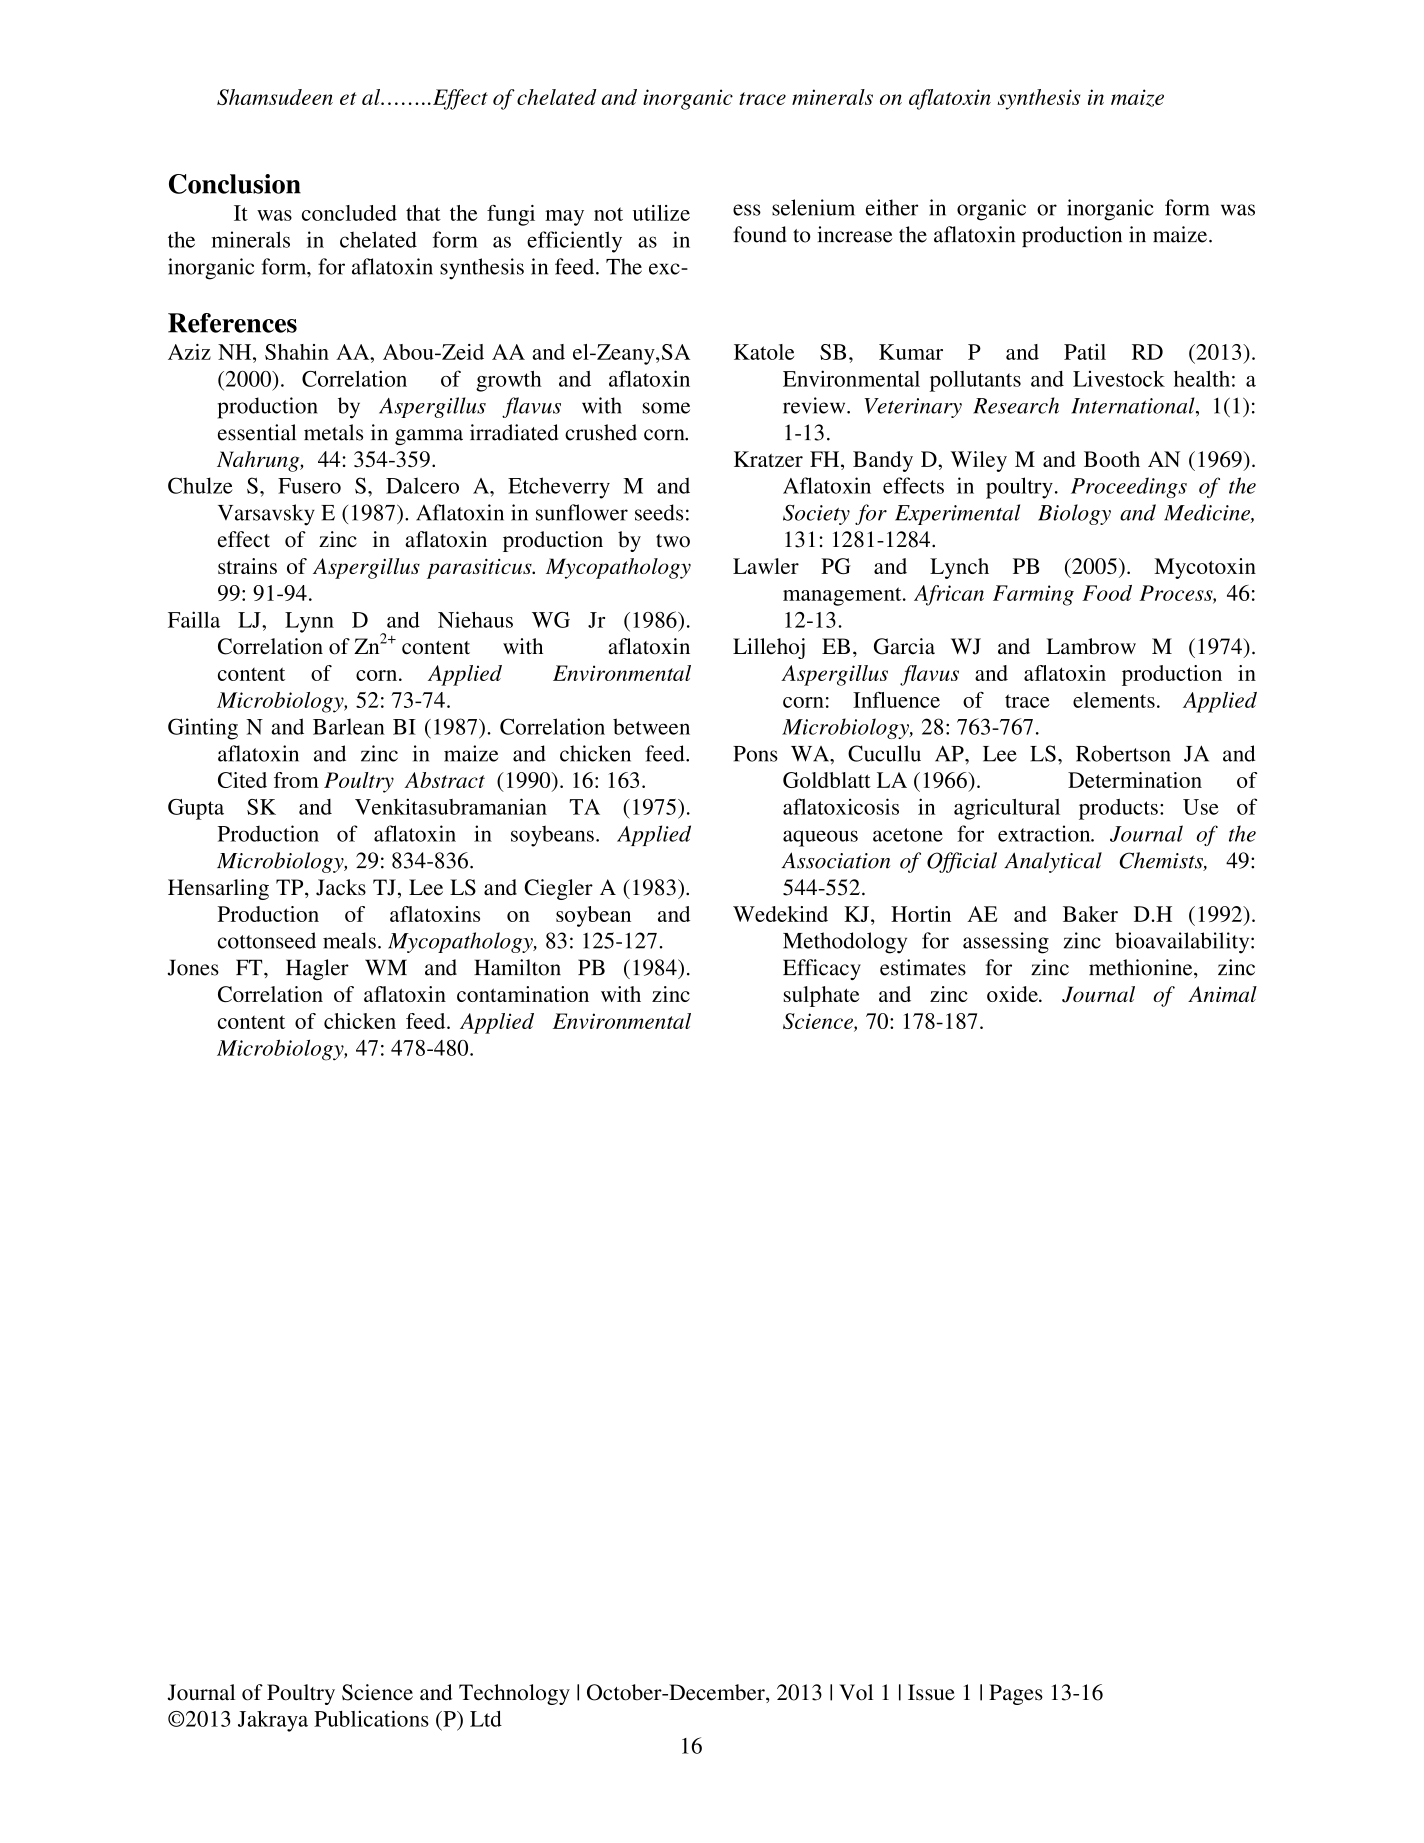  Describe the element at coordinates (1085, 352) in the document. I see `Patil` at that location.
